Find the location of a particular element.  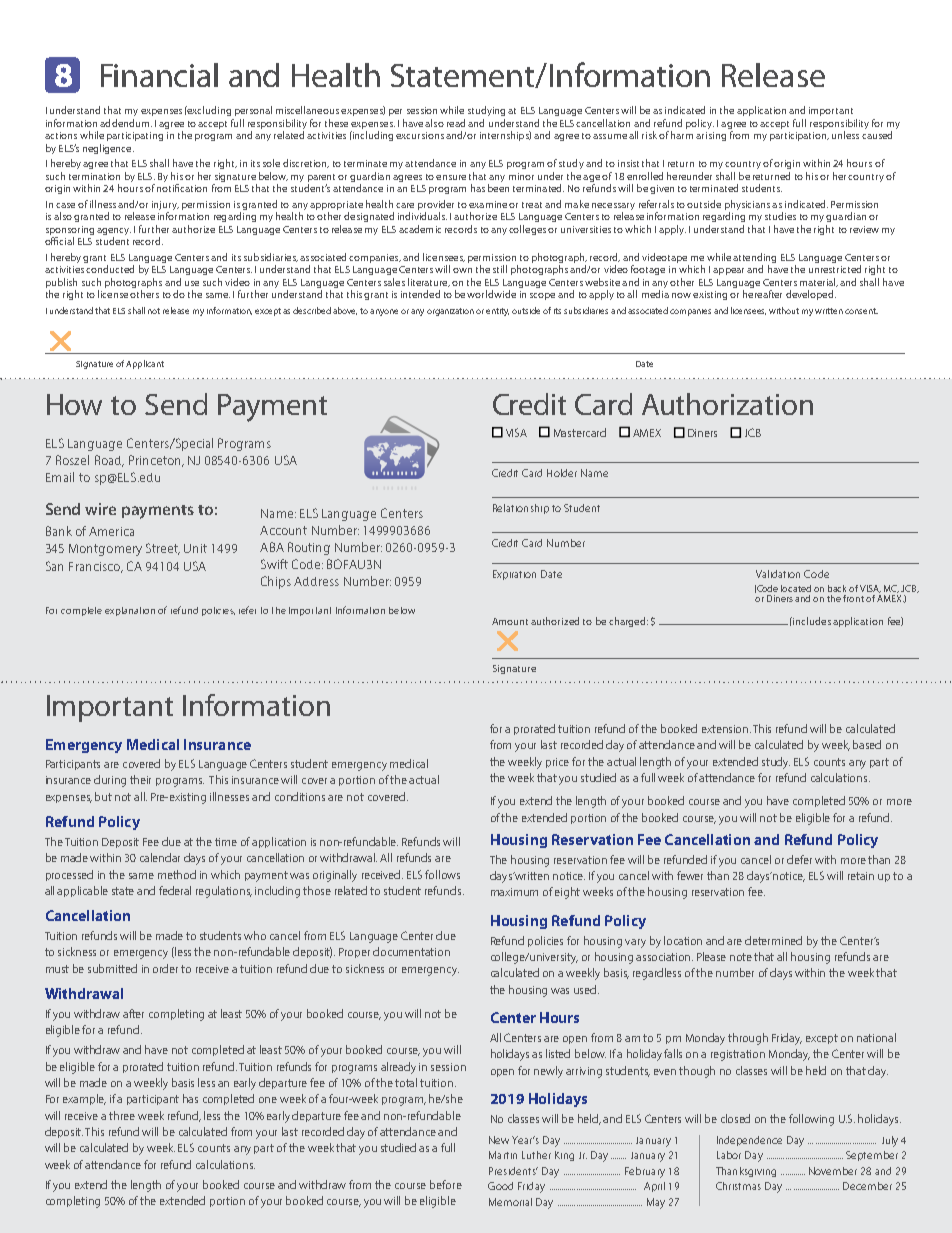

excursions is located at coordinates (420, 135).
